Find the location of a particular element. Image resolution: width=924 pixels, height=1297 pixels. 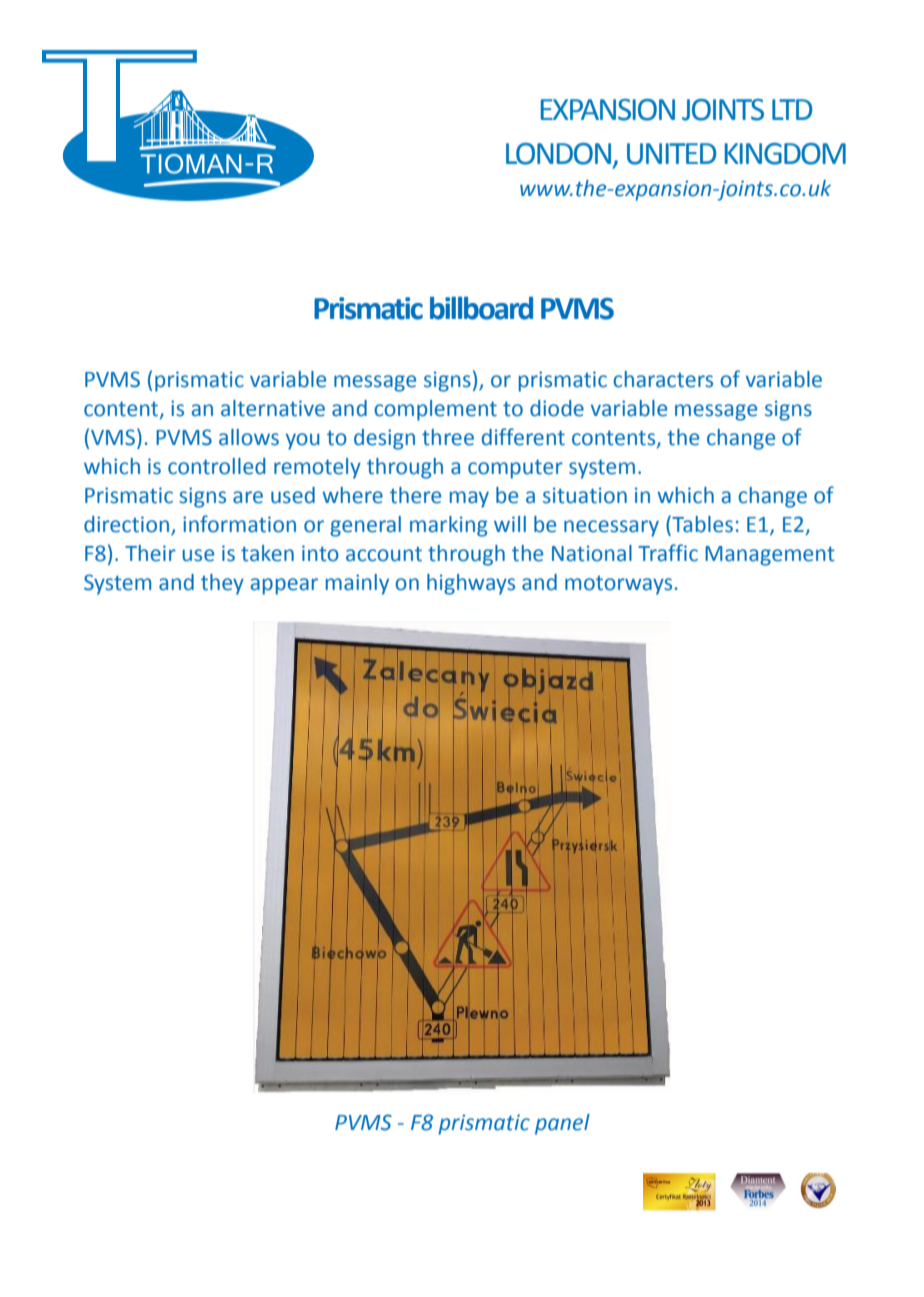

marking is located at coordinates (449, 526).
